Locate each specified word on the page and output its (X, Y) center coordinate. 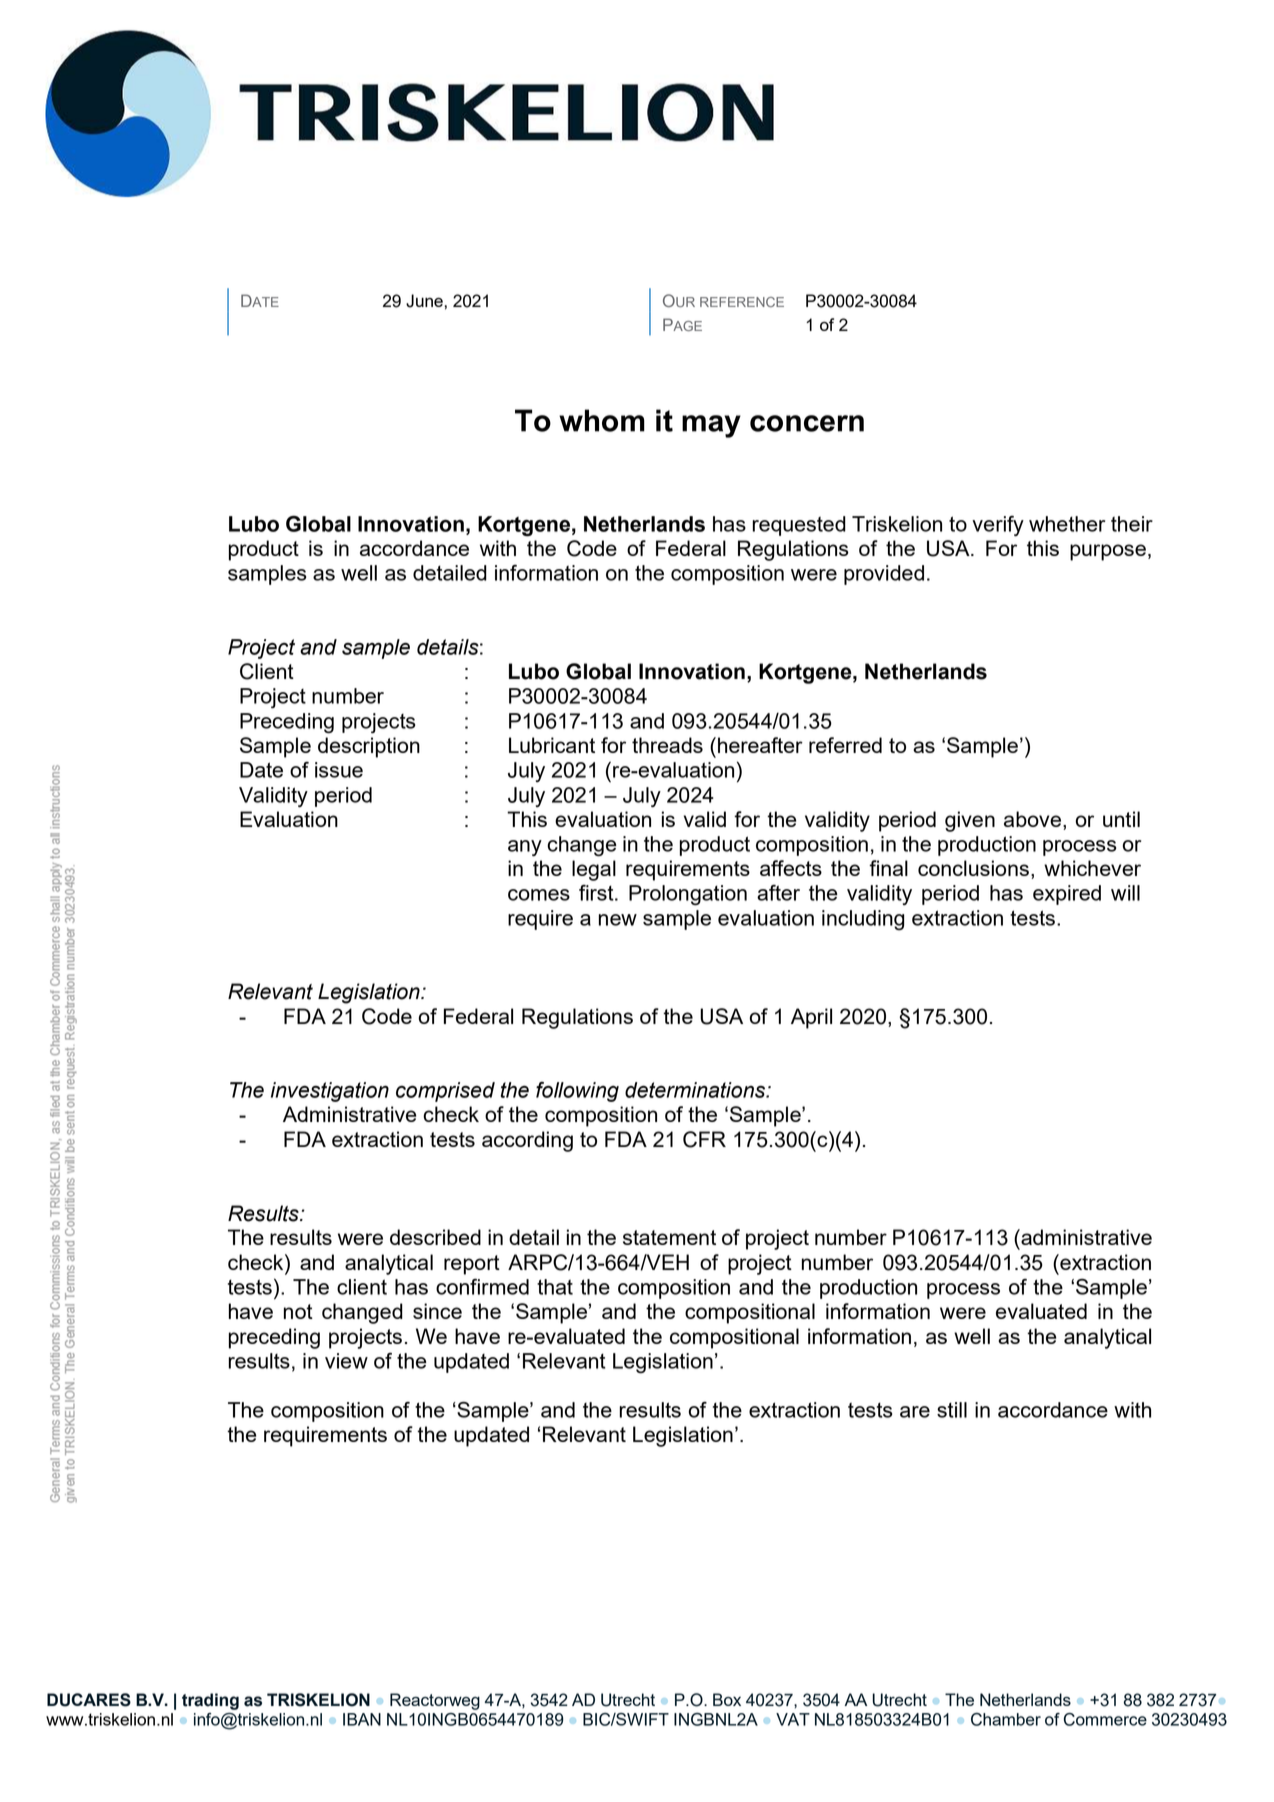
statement (669, 1237)
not (298, 1311)
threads (667, 745)
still (952, 1410)
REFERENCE (742, 302)
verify (998, 526)
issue (339, 770)
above (1032, 819)
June (424, 301)
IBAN (362, 1719)
